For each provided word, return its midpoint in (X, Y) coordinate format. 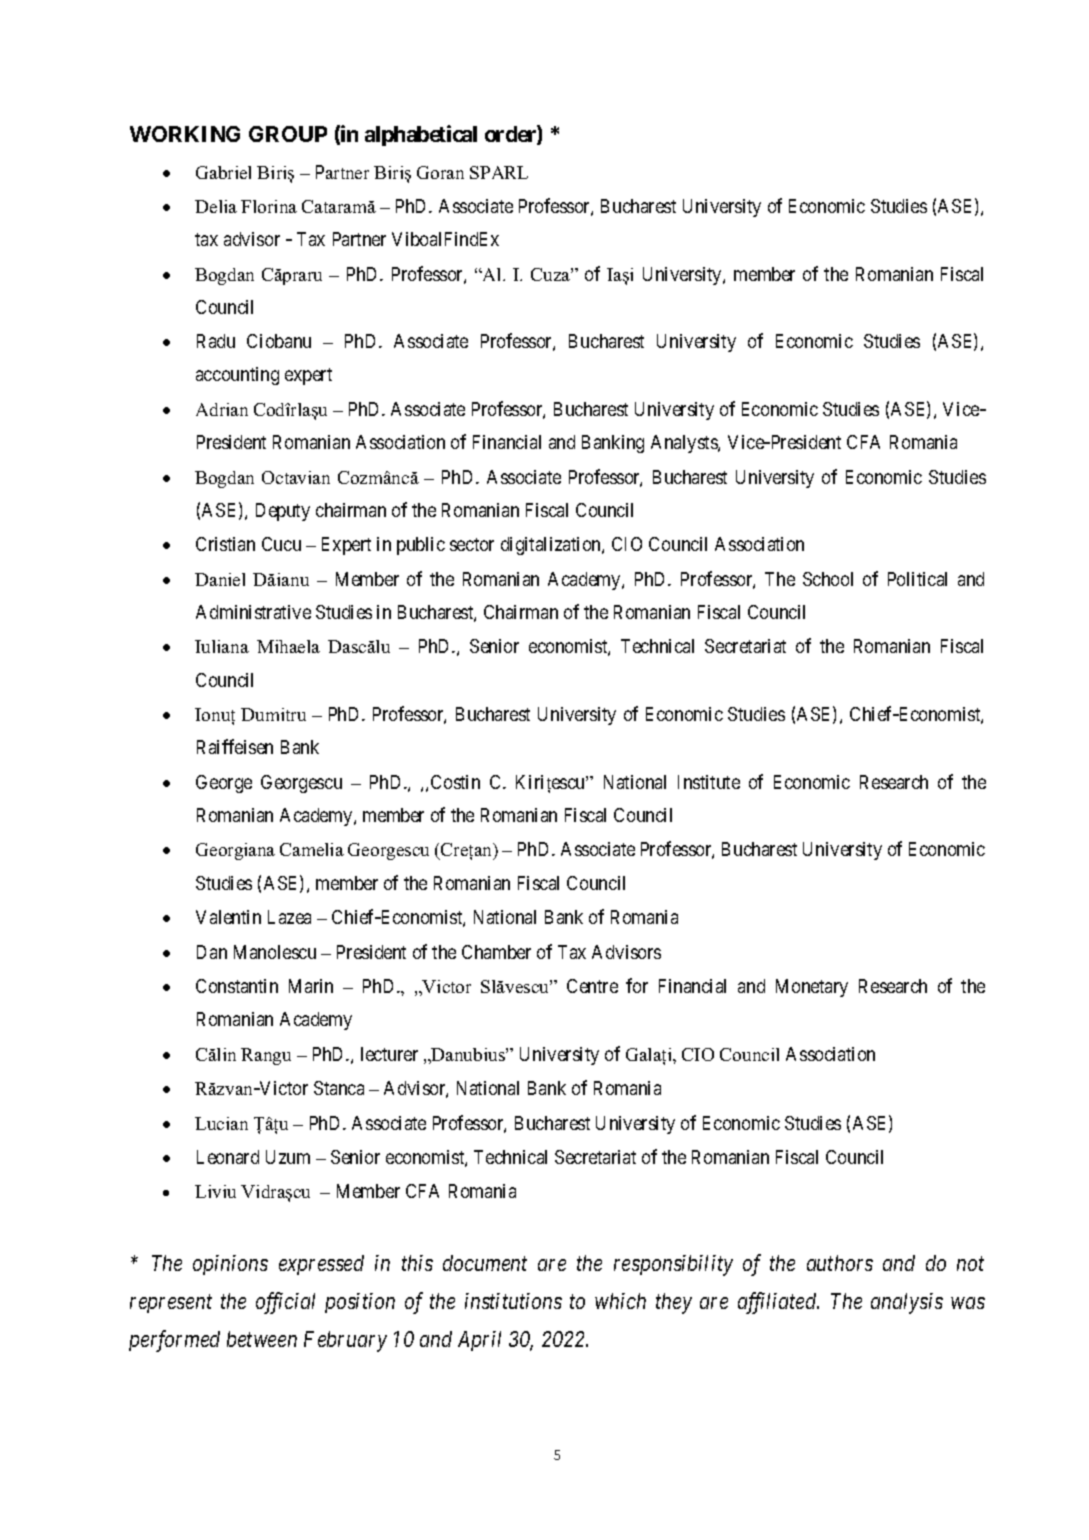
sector (472, 544)
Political (917, 579)
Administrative (253, 612)
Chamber (496, 952)
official (285, 1303)
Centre (592, 986)
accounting (237, 376)
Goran (440, 172)
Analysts (685, 444)
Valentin (228, 917)
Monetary (812, 988)
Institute (709, 782)
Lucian (221, 1123)
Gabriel (223, 172)
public (421, 546)
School (828, 579)
